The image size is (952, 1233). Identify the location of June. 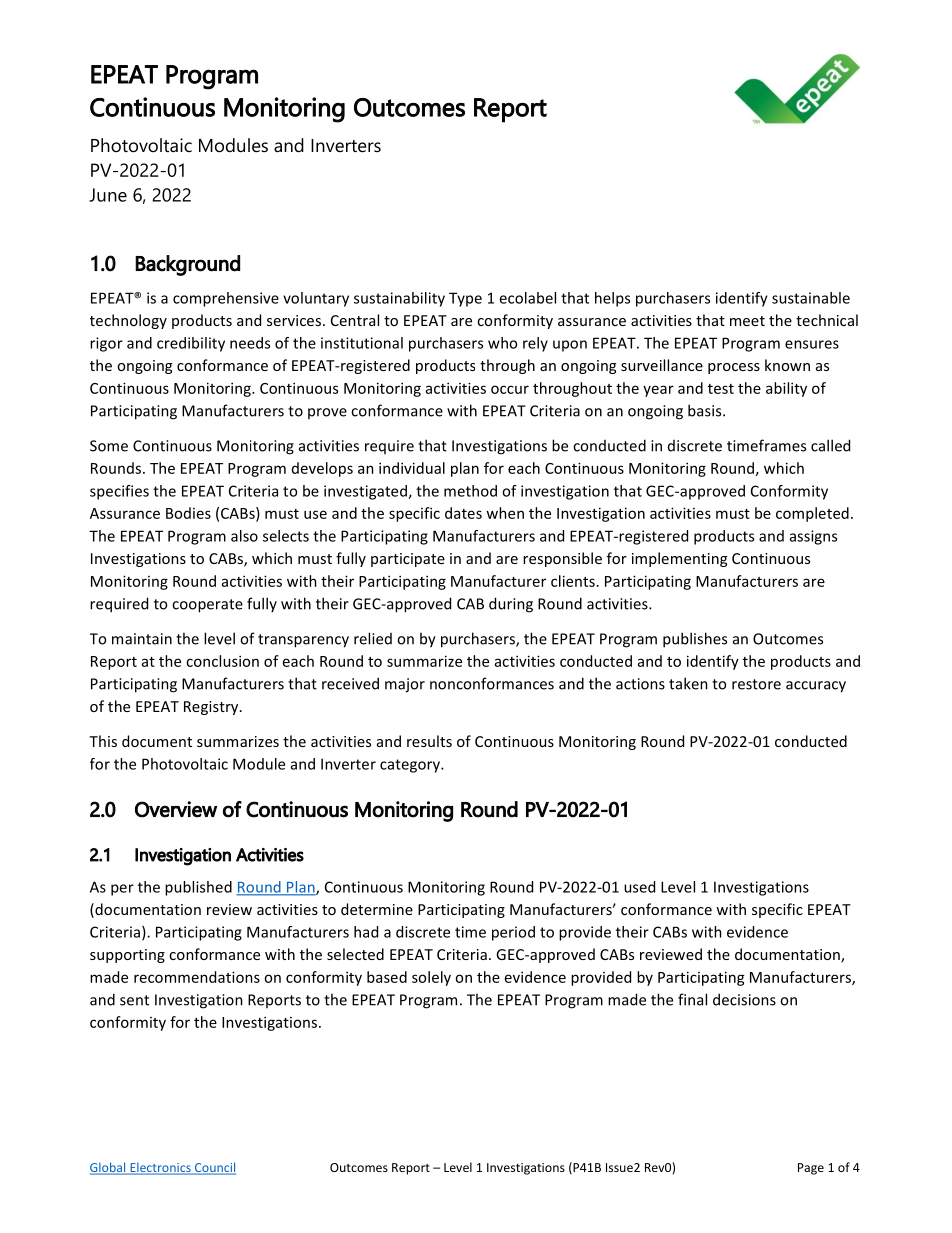
(108, 195).
